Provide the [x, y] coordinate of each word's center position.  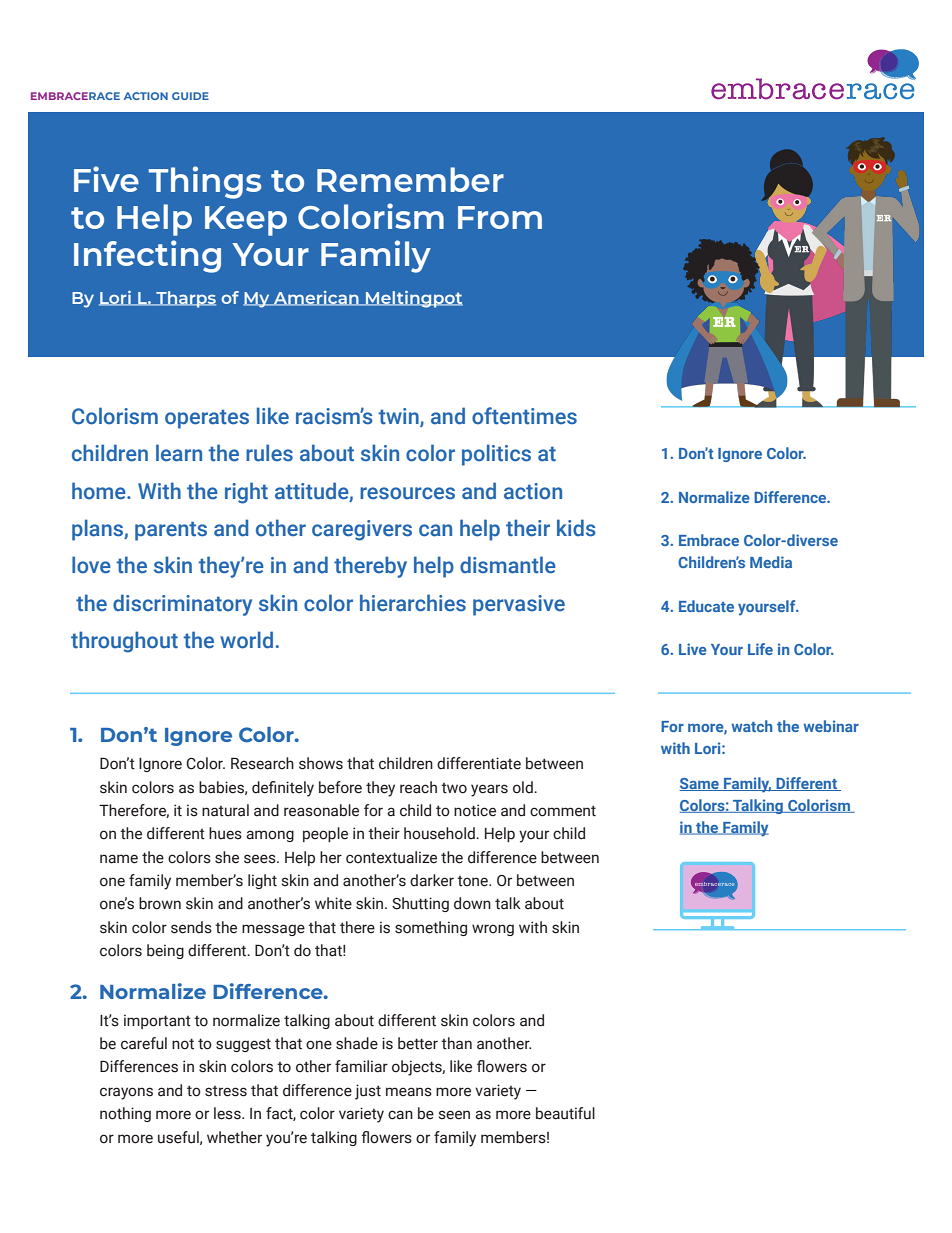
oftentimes [524, 416]
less [228, 1113]
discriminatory [182, 605]
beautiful [565, 1113]
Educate [706, 606]
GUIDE [190, 96]
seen [454, 1115]
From [500, 217]
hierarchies [413, 603]
